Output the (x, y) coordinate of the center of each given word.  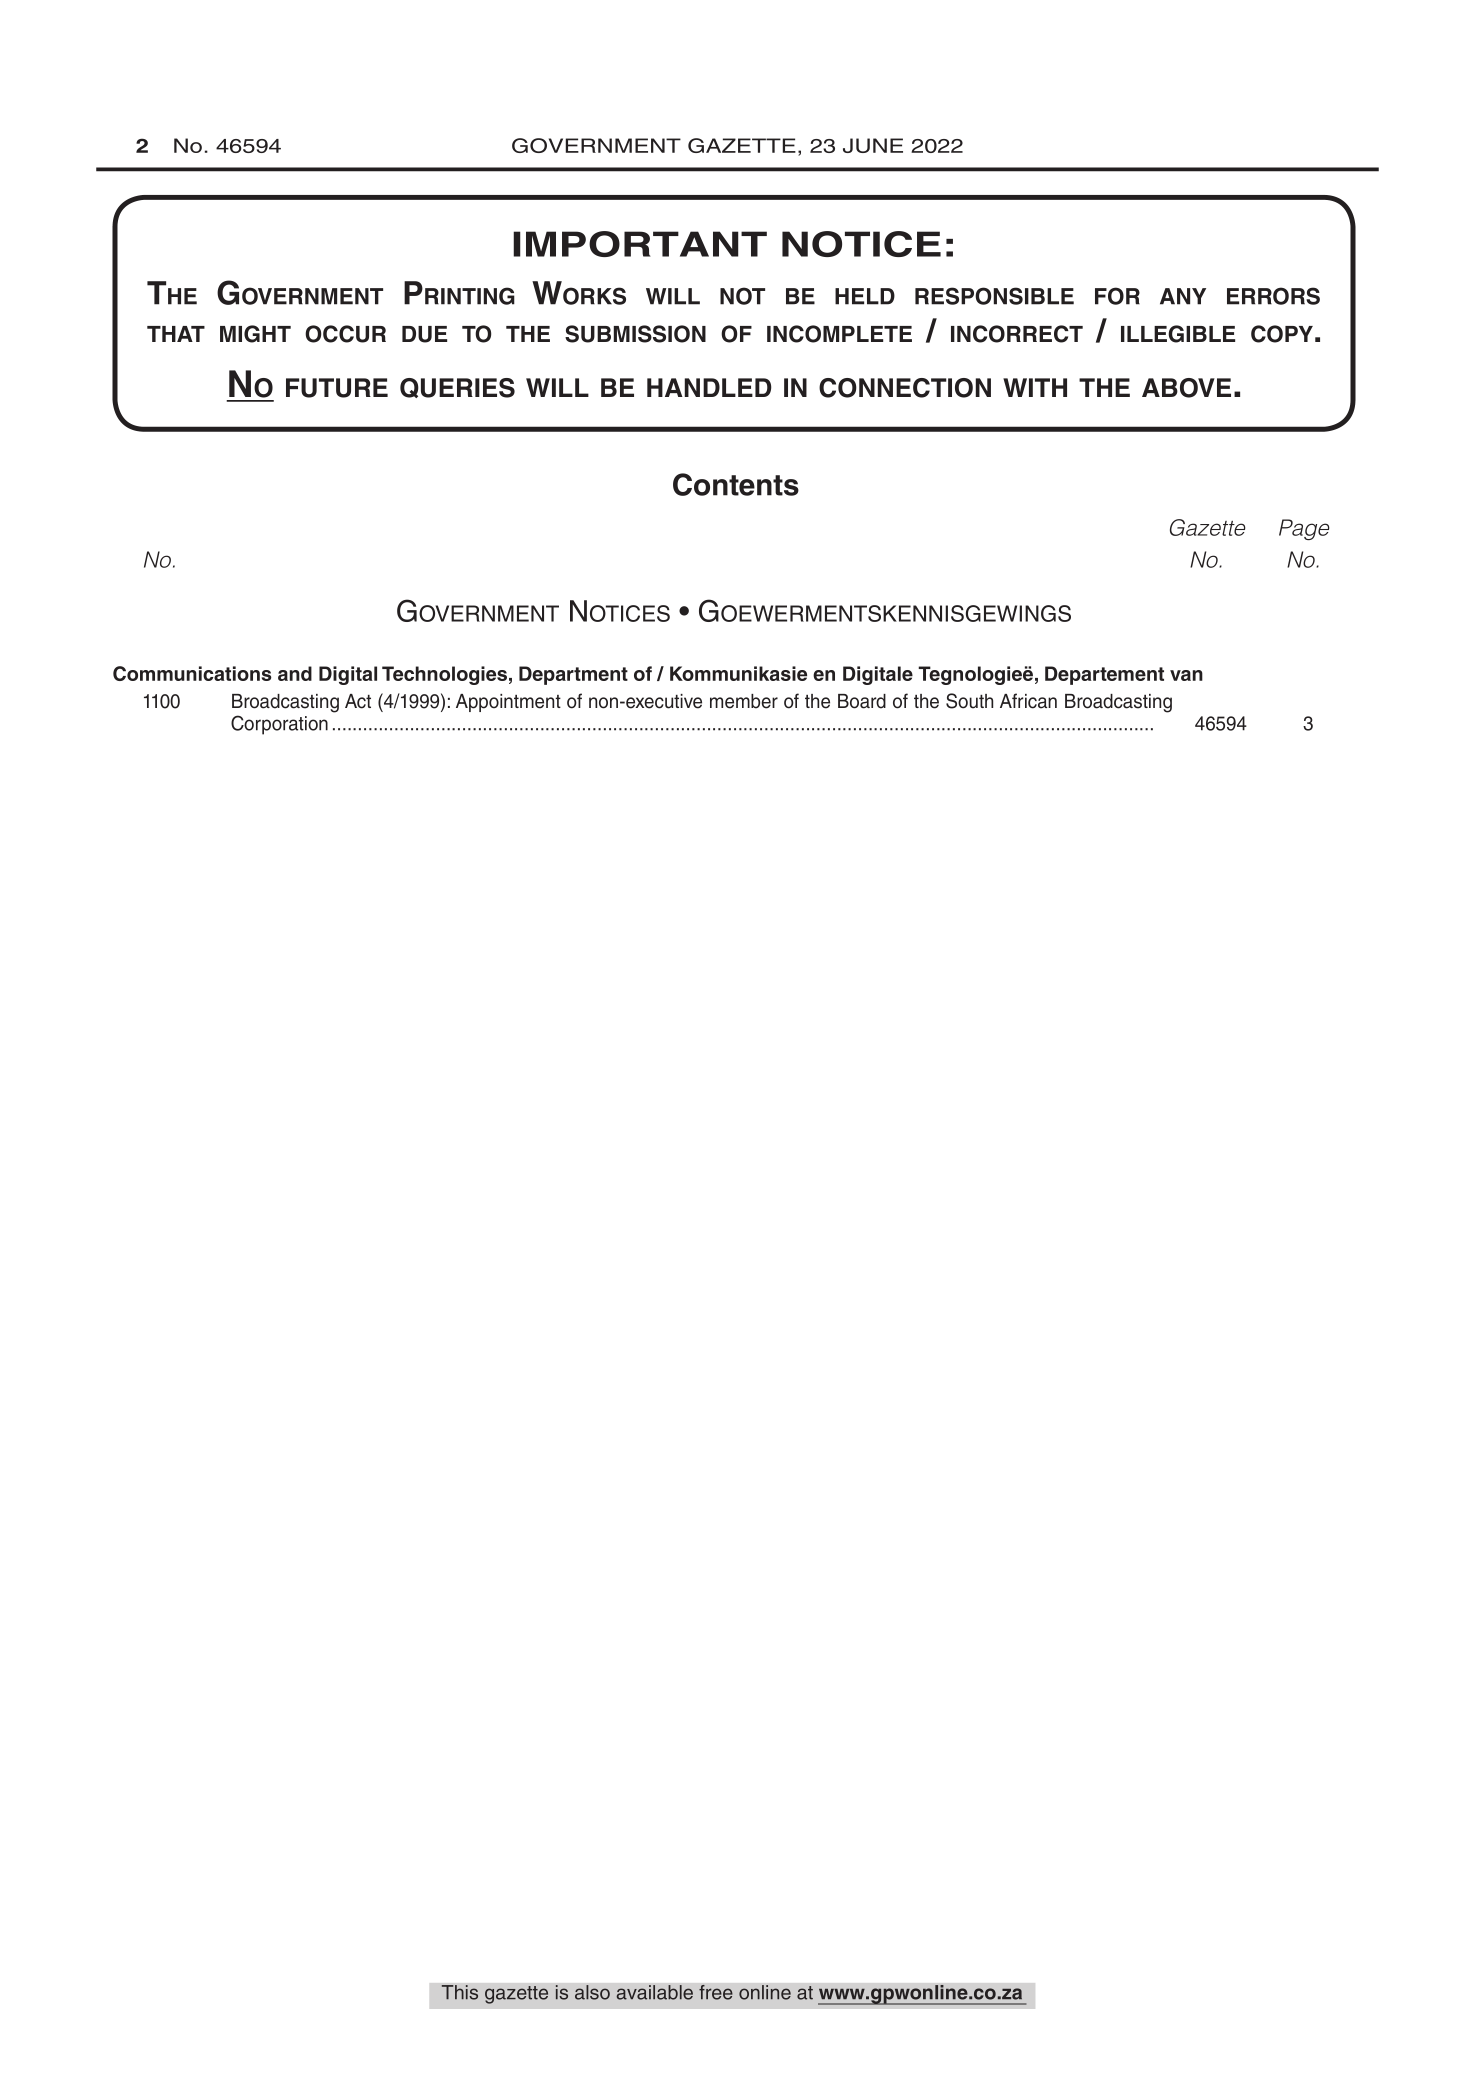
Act (358, 701)
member (744, 701)
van (1186, 675)
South (969, 701)
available (654, 1992)
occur (345, 334)
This (459, 1992)
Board (862, 701)
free (716, 1992)
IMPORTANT (640, 244)
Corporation (279, 725)
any (1183, 296)
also (592, 1992)
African (1028, 701)
